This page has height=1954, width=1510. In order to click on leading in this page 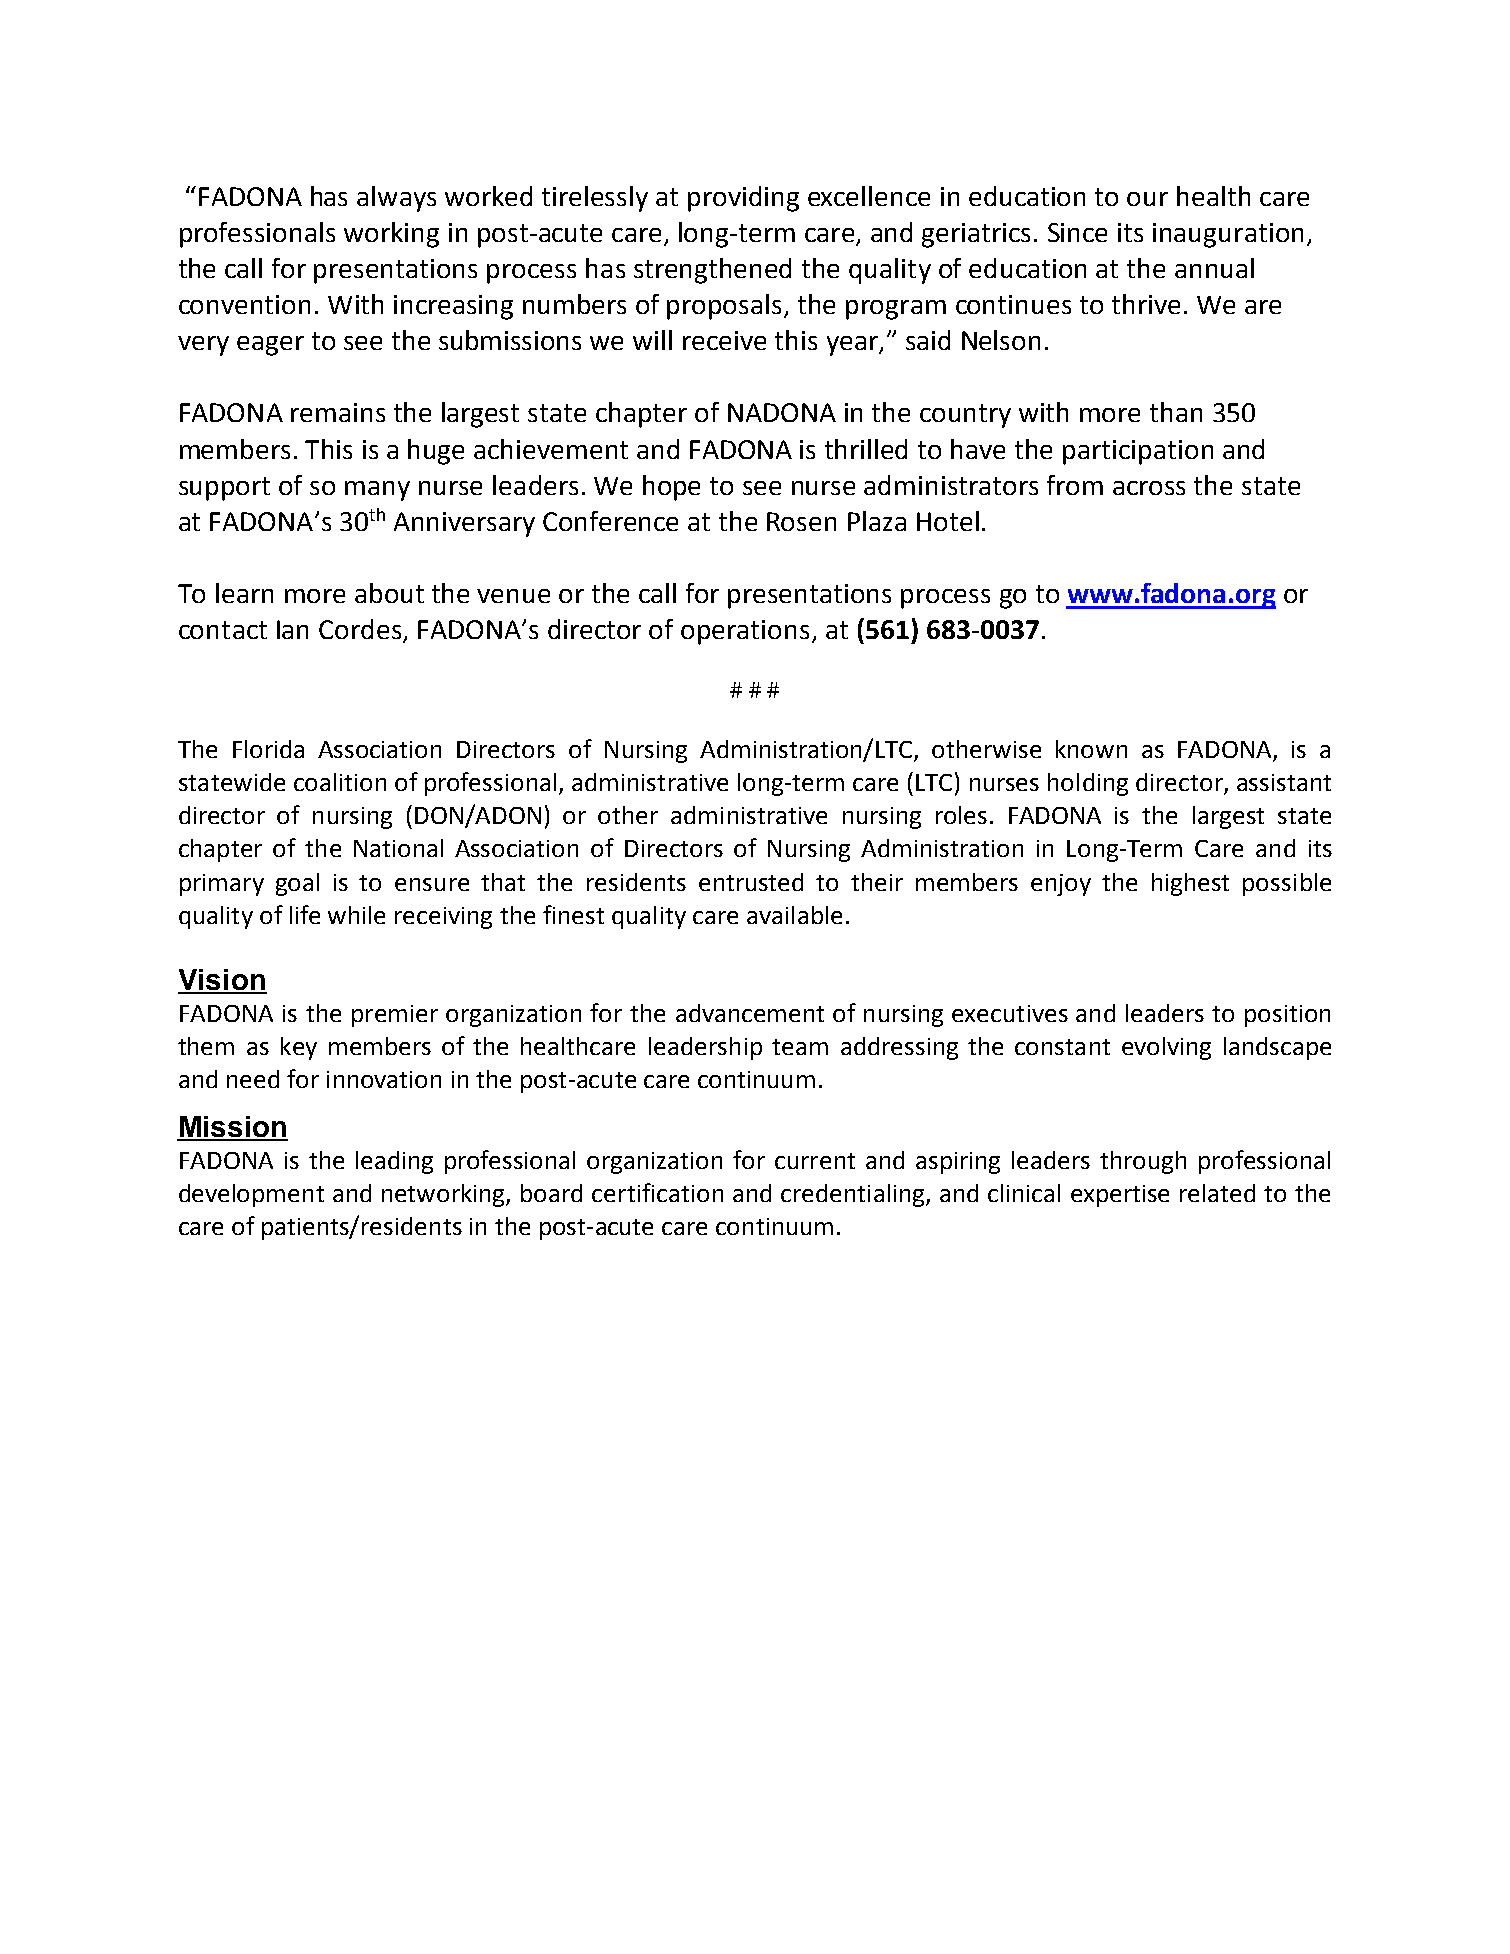, I will do `click(394, 1162)`.
